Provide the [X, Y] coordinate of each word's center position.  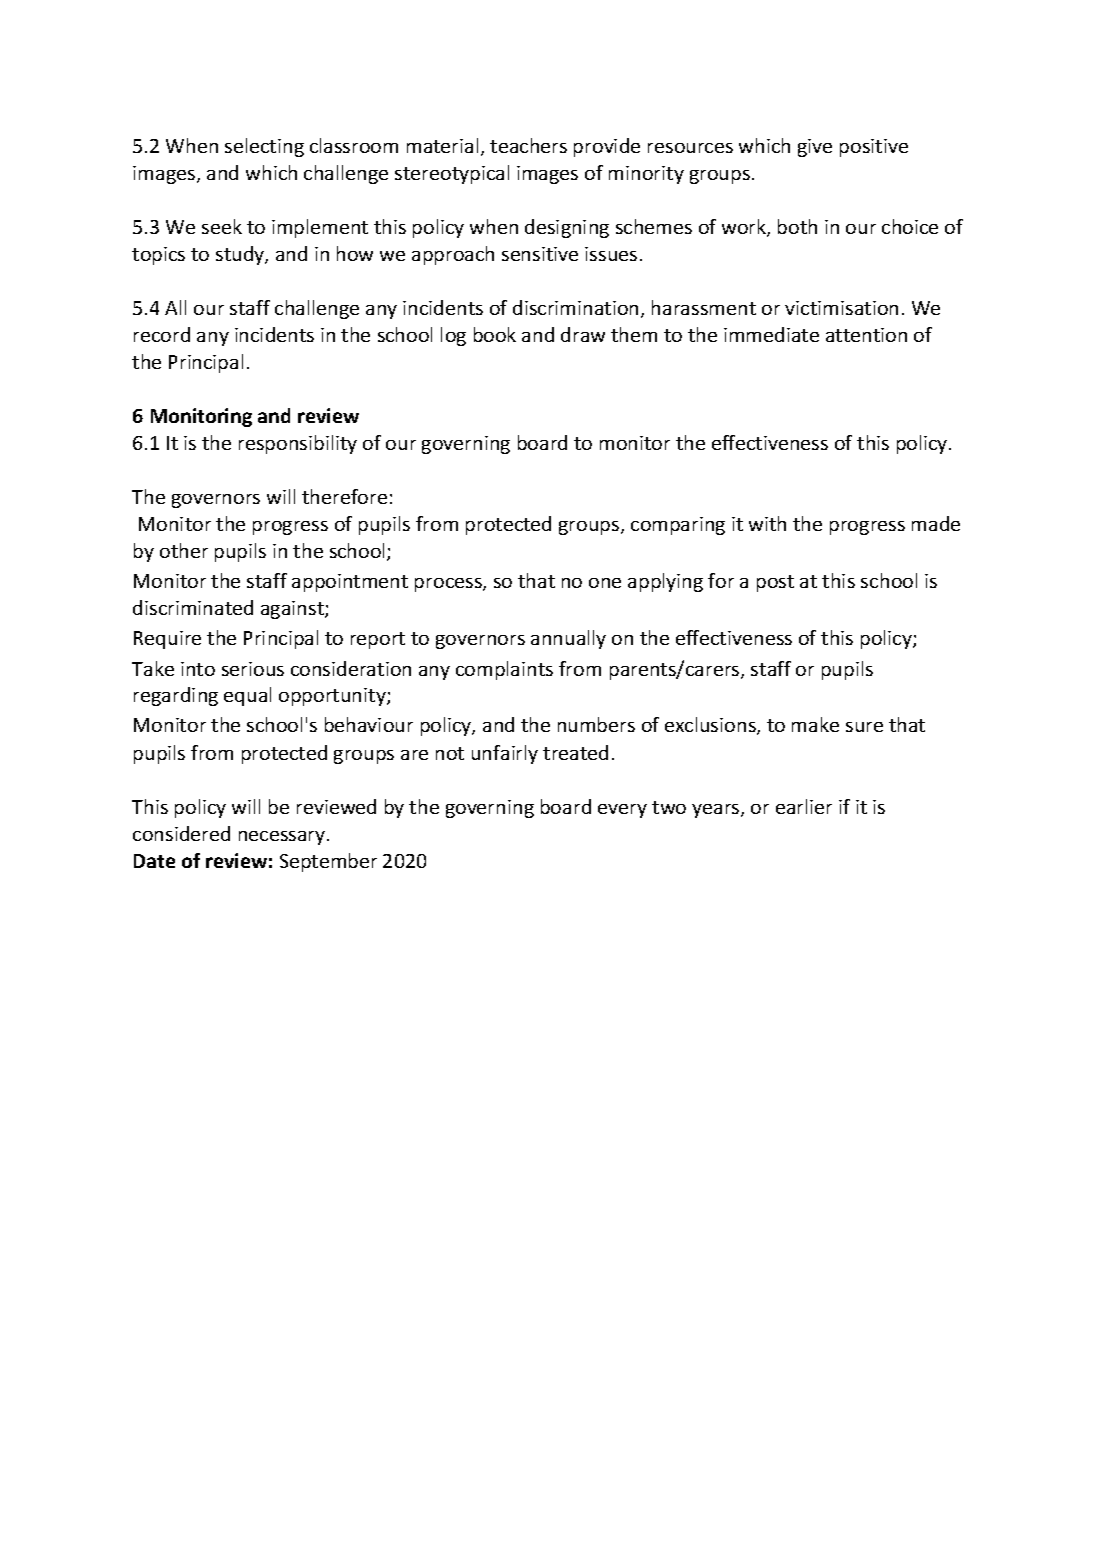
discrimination [575, 307]
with [767, 523]
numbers [596, 724]
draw [583, 334]
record [162, 334]
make [815, 724]
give [815, 148]
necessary [283, 838]
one [605, 583]
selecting [264, 147]
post [775, 583]
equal [247, 696]
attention [866, 335]
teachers [528, 145]
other [184, 550]
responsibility [298, 444]
